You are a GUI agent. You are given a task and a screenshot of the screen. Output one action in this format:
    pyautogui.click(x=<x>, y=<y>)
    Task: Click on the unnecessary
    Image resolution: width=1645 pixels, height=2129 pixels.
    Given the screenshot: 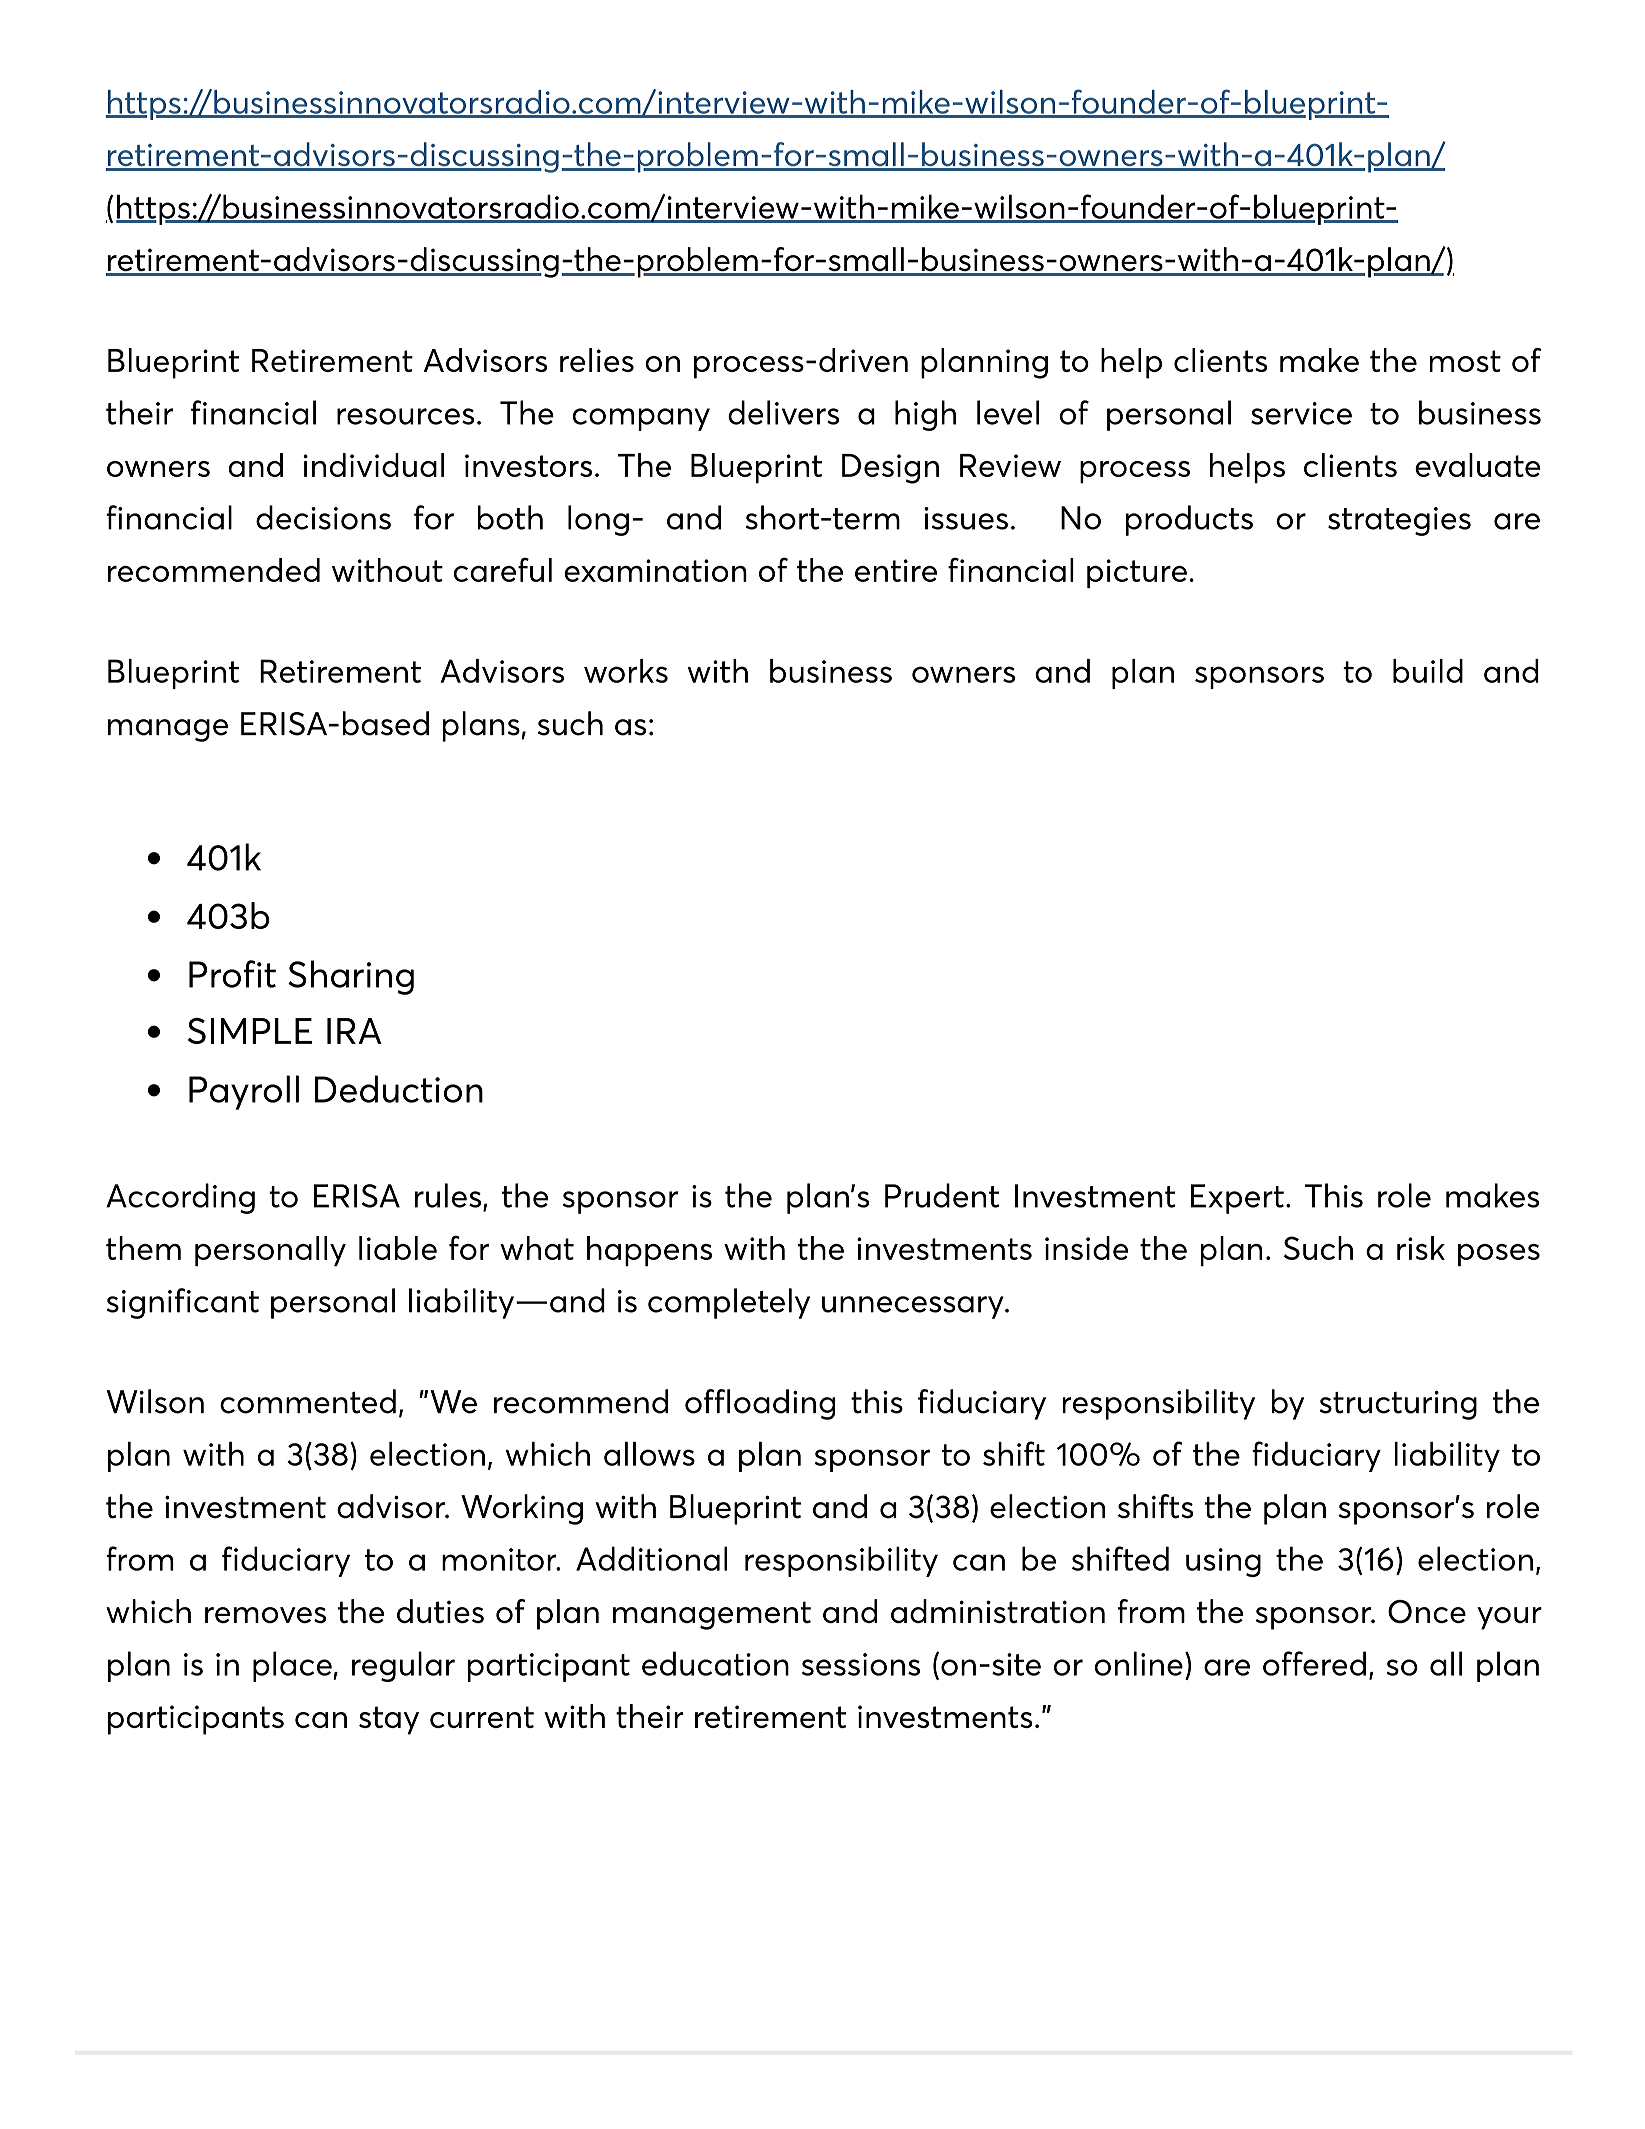 What is the action you would take?
    pyautogui.click(x=914, y=1307)
